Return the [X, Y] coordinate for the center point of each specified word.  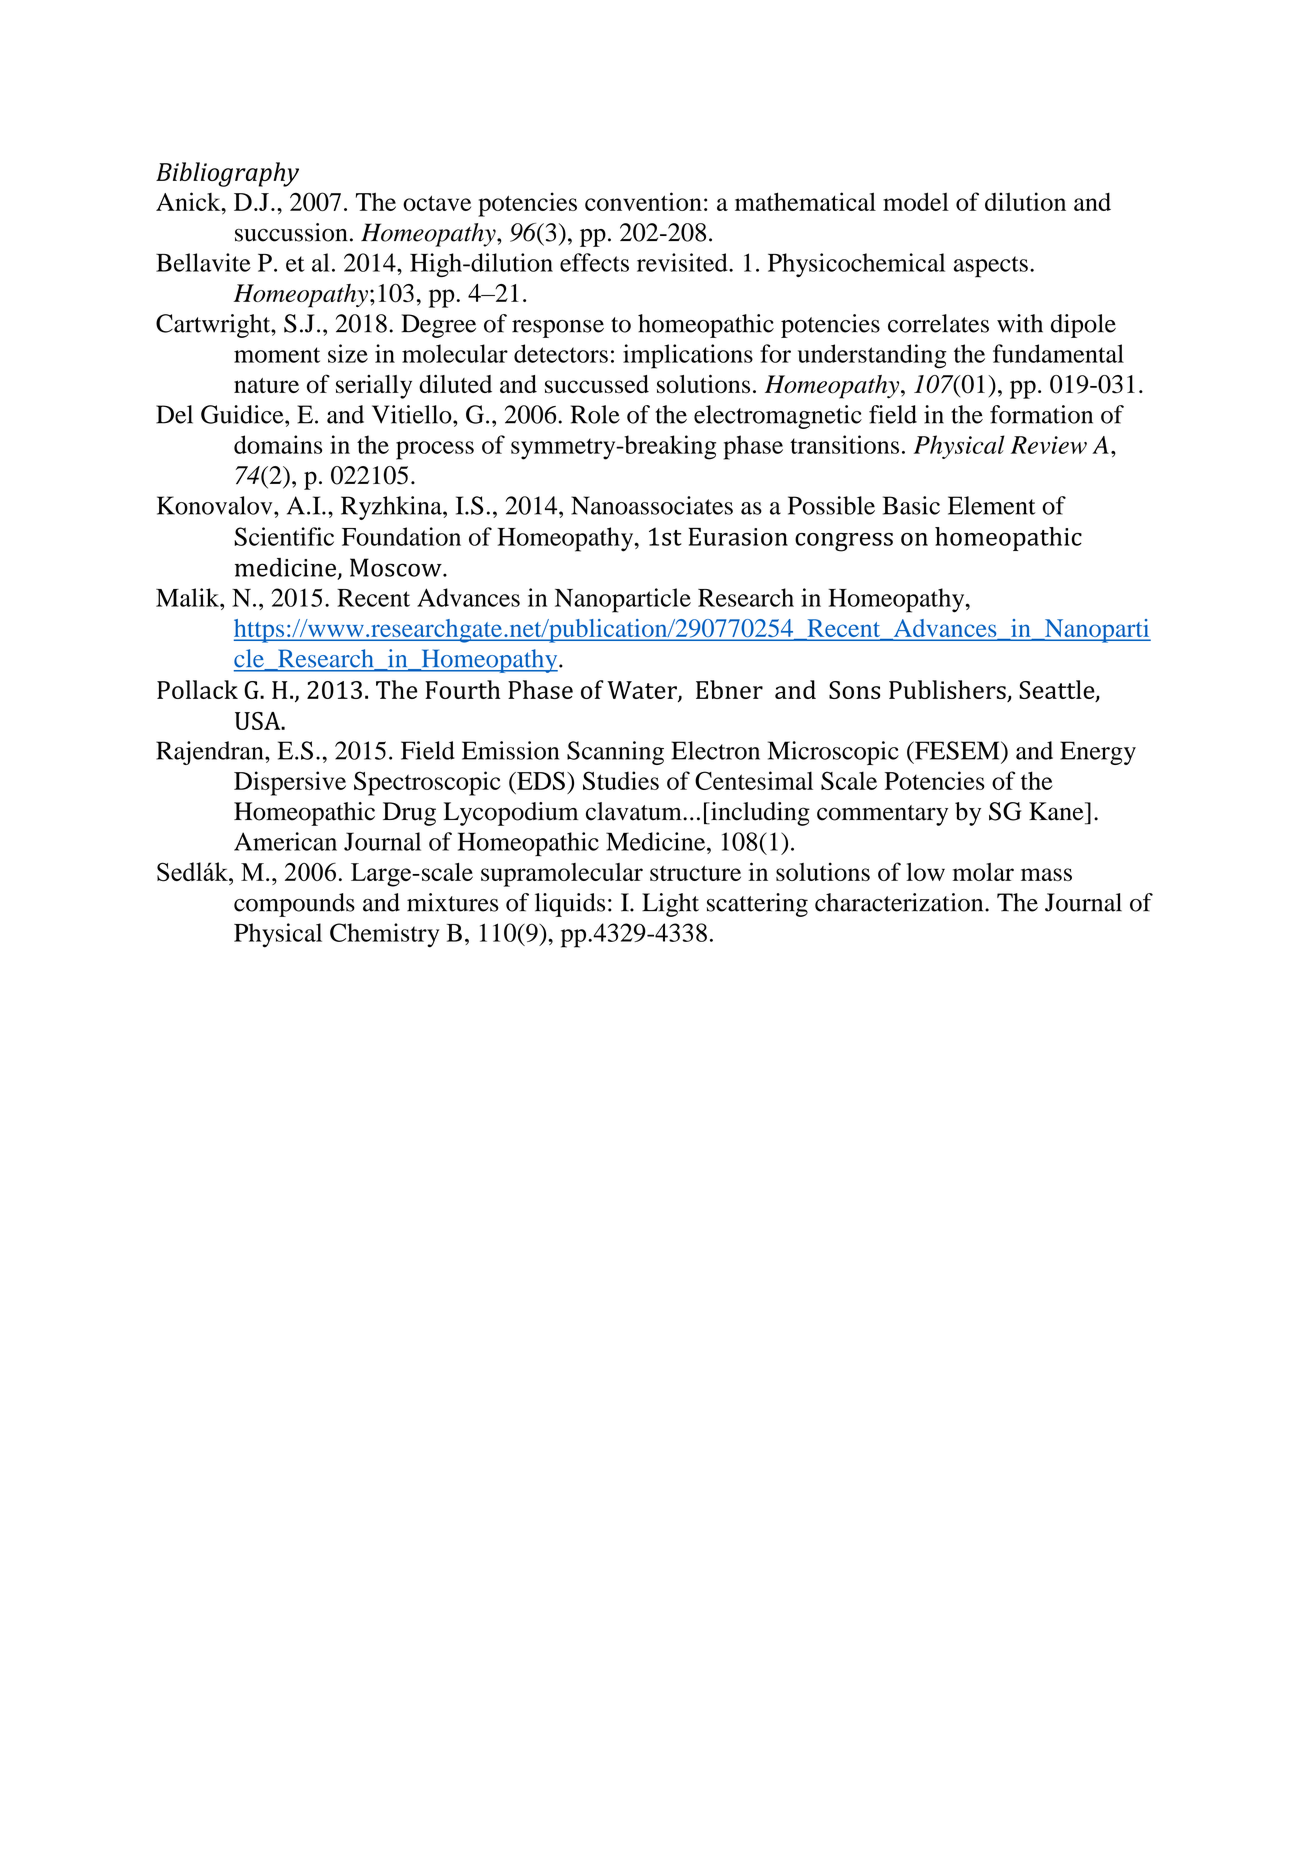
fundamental [1058, 353]
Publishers [947, 689]
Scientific [284, 536]
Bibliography [227, 174]
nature [266, 385]
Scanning [615, 753]
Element [992, 505]
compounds [294, 905]
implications [688, 356]
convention [643, 201]
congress [844, 542]
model [916, 201]
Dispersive [290, 783]
